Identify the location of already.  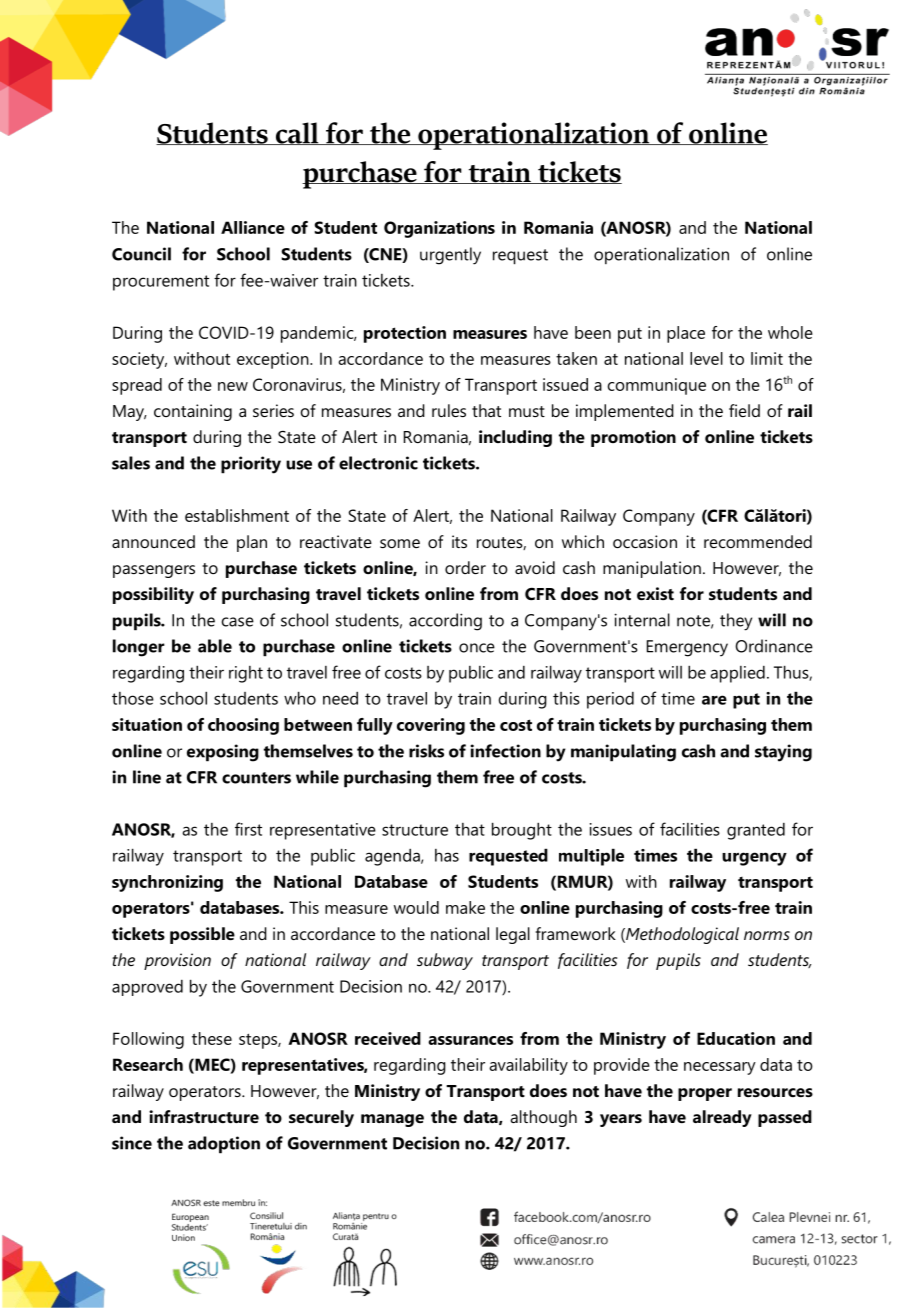
(722, 1118).
